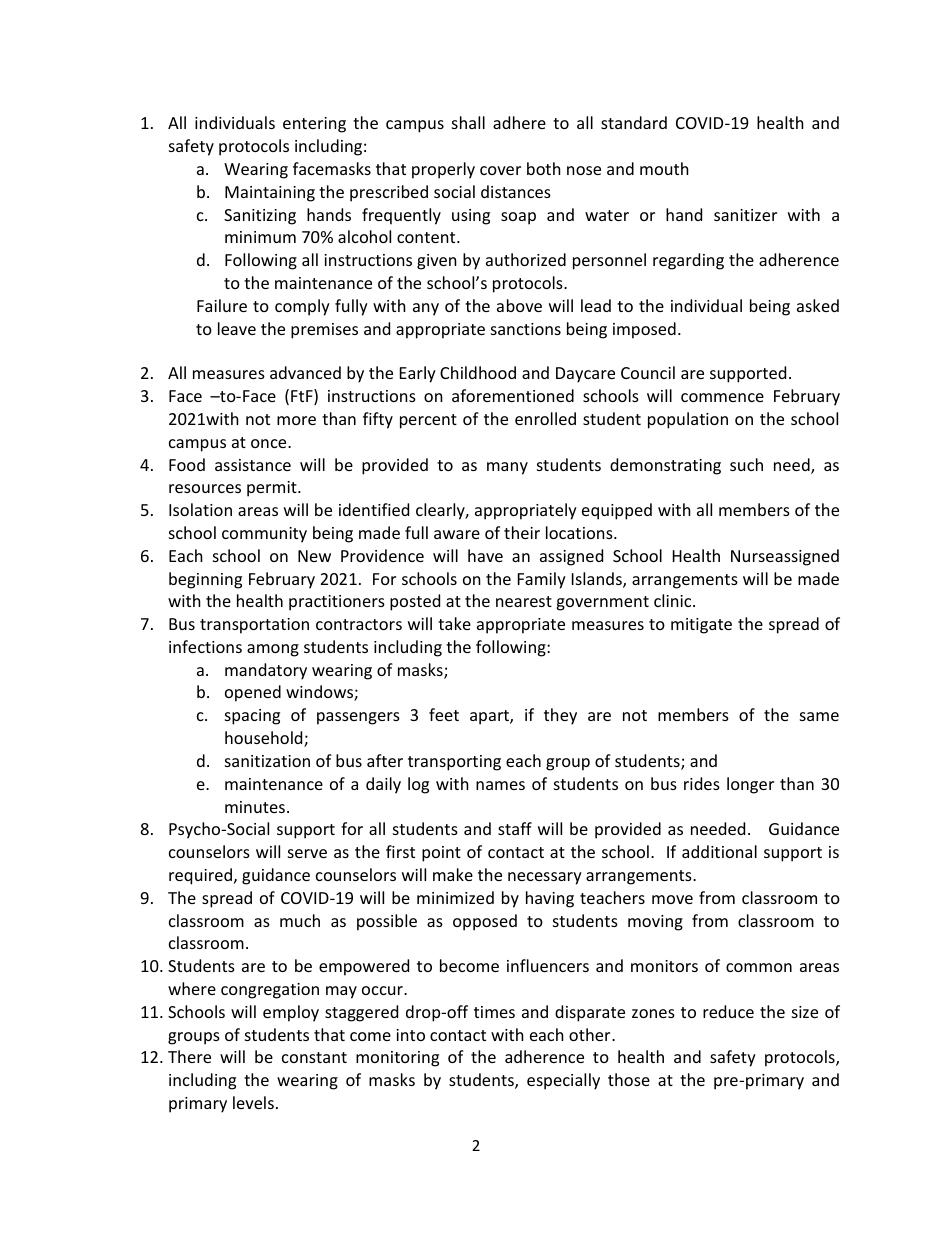  Describe the element at coordinates (253, 1102) in the screenshot. I see `levels` at that location.
